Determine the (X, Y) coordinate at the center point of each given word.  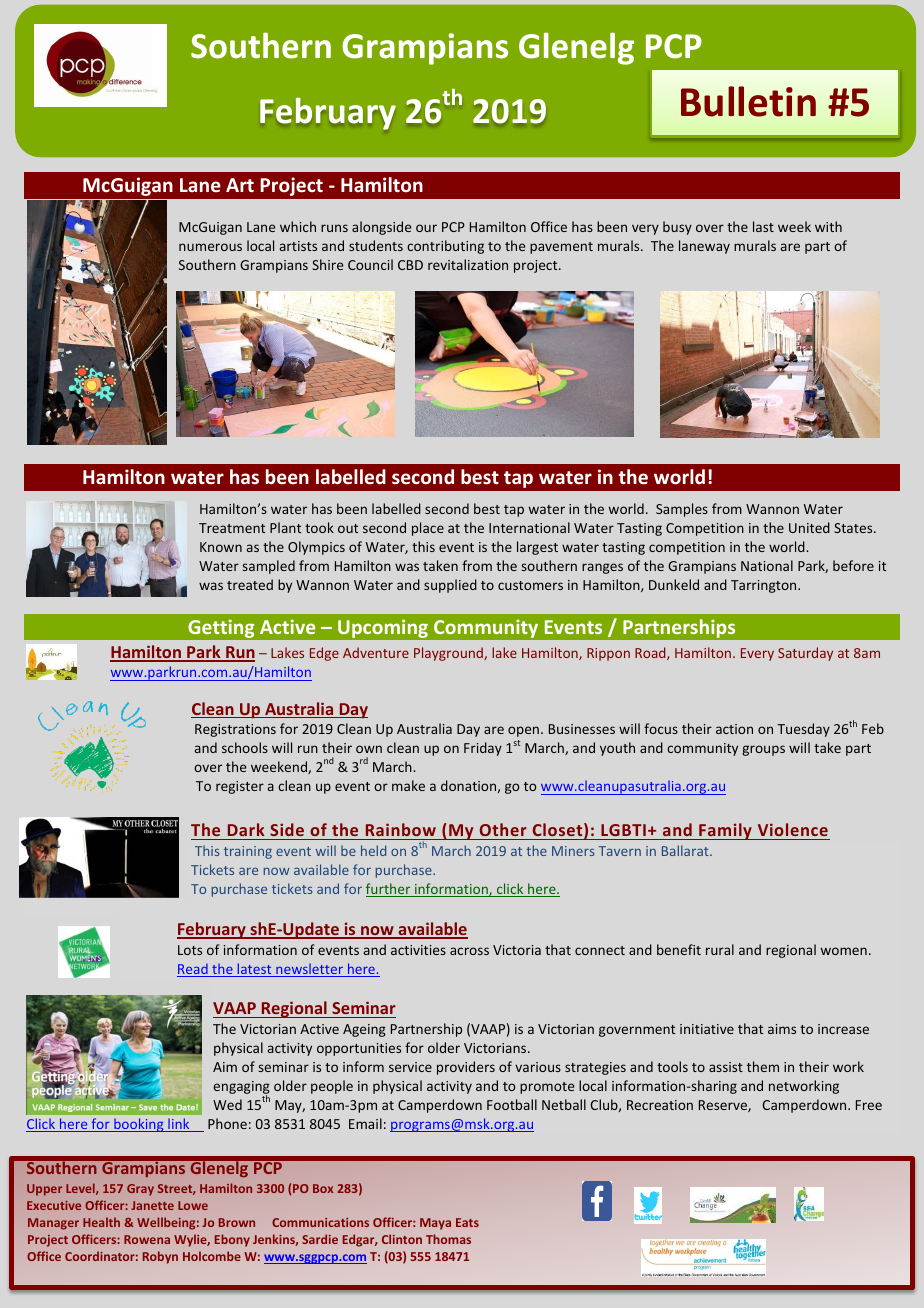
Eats (467, 1222)
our (426, 228)
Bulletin (748, 101)
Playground (449, 654)
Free (869, 1105)
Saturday (805, 654)
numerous (210, 247)
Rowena (147, 1239)
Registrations (235, 730)
